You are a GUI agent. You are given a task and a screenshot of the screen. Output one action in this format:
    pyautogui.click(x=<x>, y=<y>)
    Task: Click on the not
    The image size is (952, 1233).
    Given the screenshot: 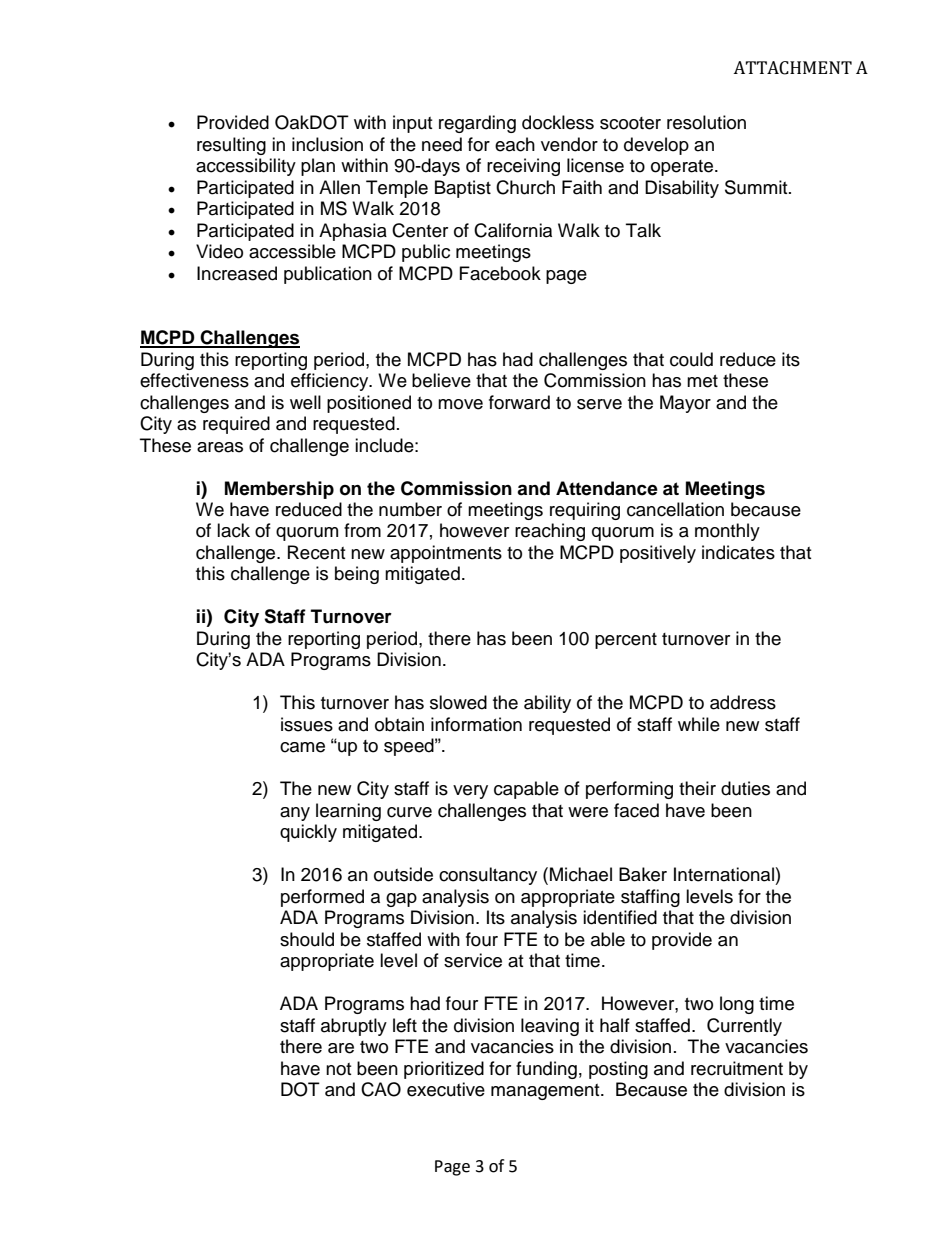 What is the action you would take?
    pyautogui.click(x=338, y=1069)
